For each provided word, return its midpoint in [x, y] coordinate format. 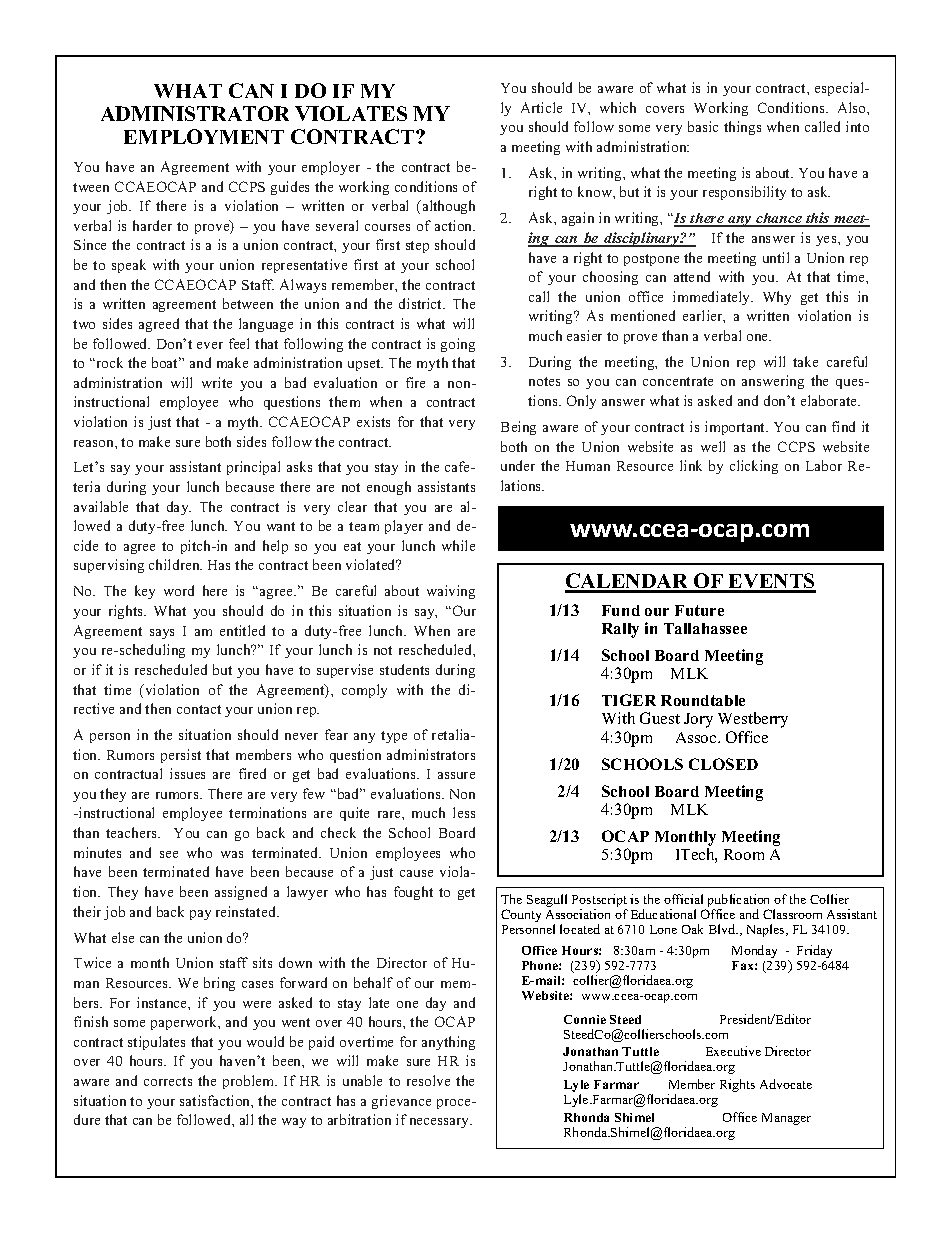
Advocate [786, 1084]
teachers [132, 832]
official [683, 899]
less [464, 812]
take [805, 361]
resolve [428, 1080]
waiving [451, 592]
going [458, 345]
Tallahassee [705, 628]
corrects [168, 1081]
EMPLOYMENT [204, 136]
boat [166, 362]
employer [331, 168]
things [742, 128]
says [162, 634]
